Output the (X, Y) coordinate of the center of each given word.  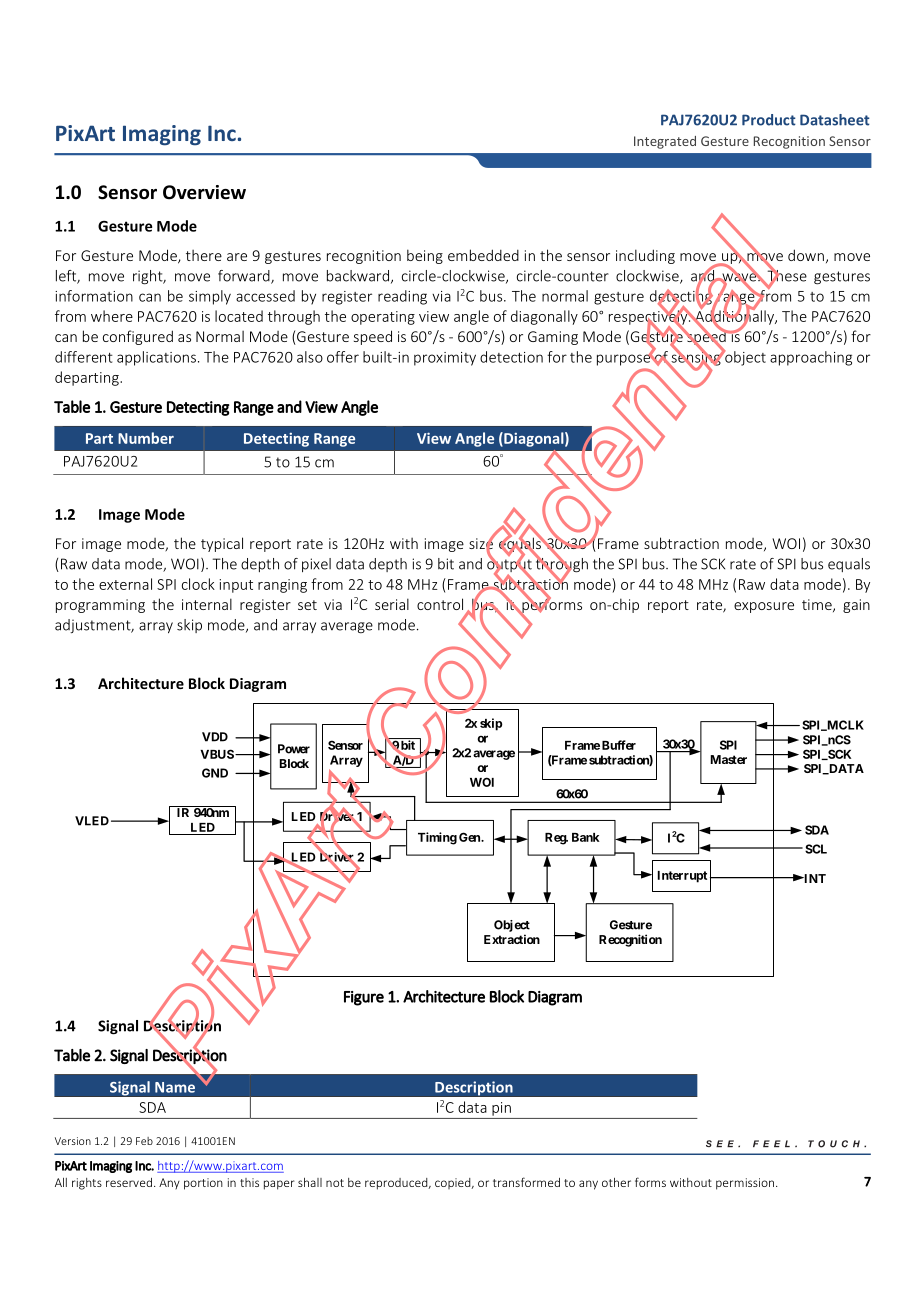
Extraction (512, 939)
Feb (144, 1141)
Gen (470, 837)
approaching (811, 358)
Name (175, 1087)
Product (769, 120)
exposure (764, 607)
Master (729, 759)
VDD (215, 737)
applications (156, 358)
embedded (483, 255)
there (204, 255)
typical (222, 544)
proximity (445, 359)
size (482, 544)
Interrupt (682, 877)
